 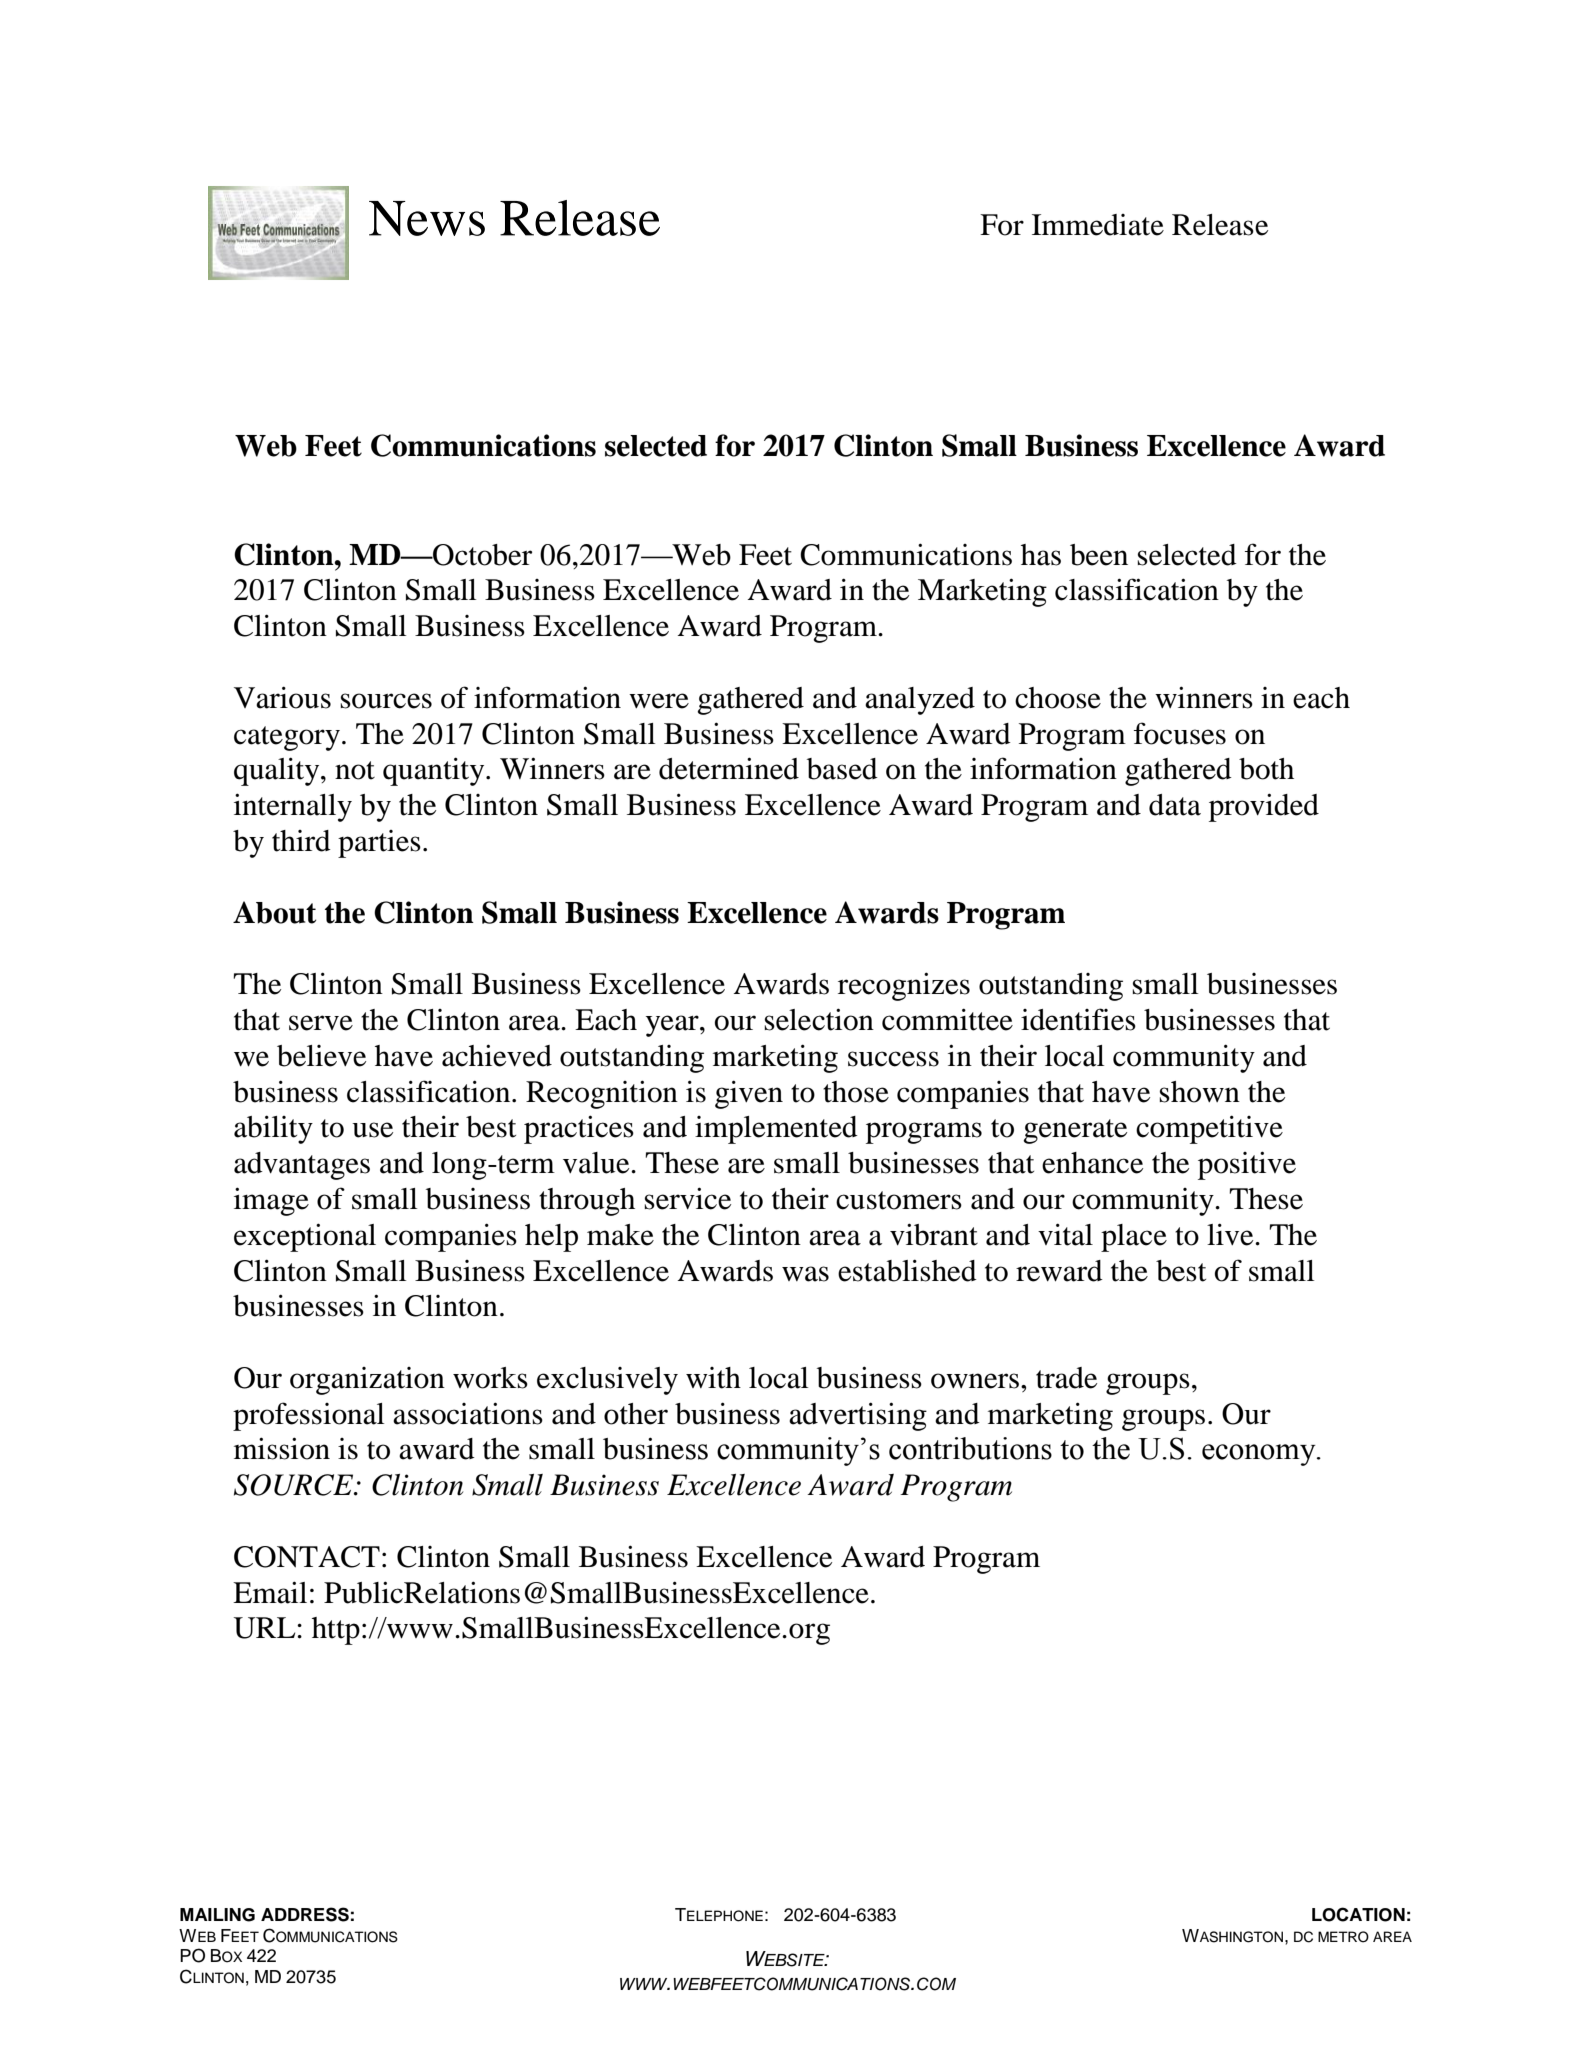 I want to click on focuses, so click(x=1180, y=733).
